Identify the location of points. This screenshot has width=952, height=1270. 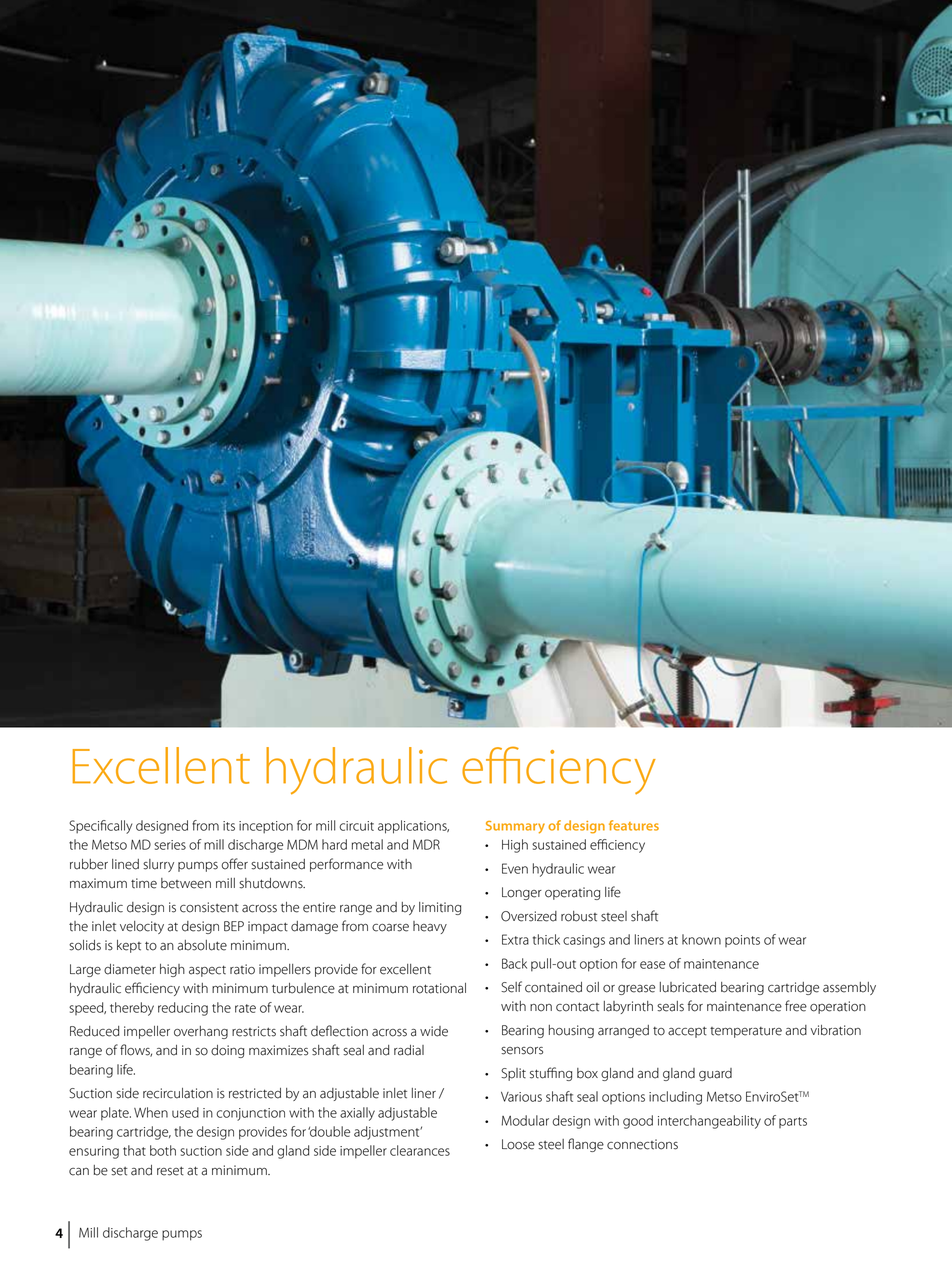
(742, 941).
